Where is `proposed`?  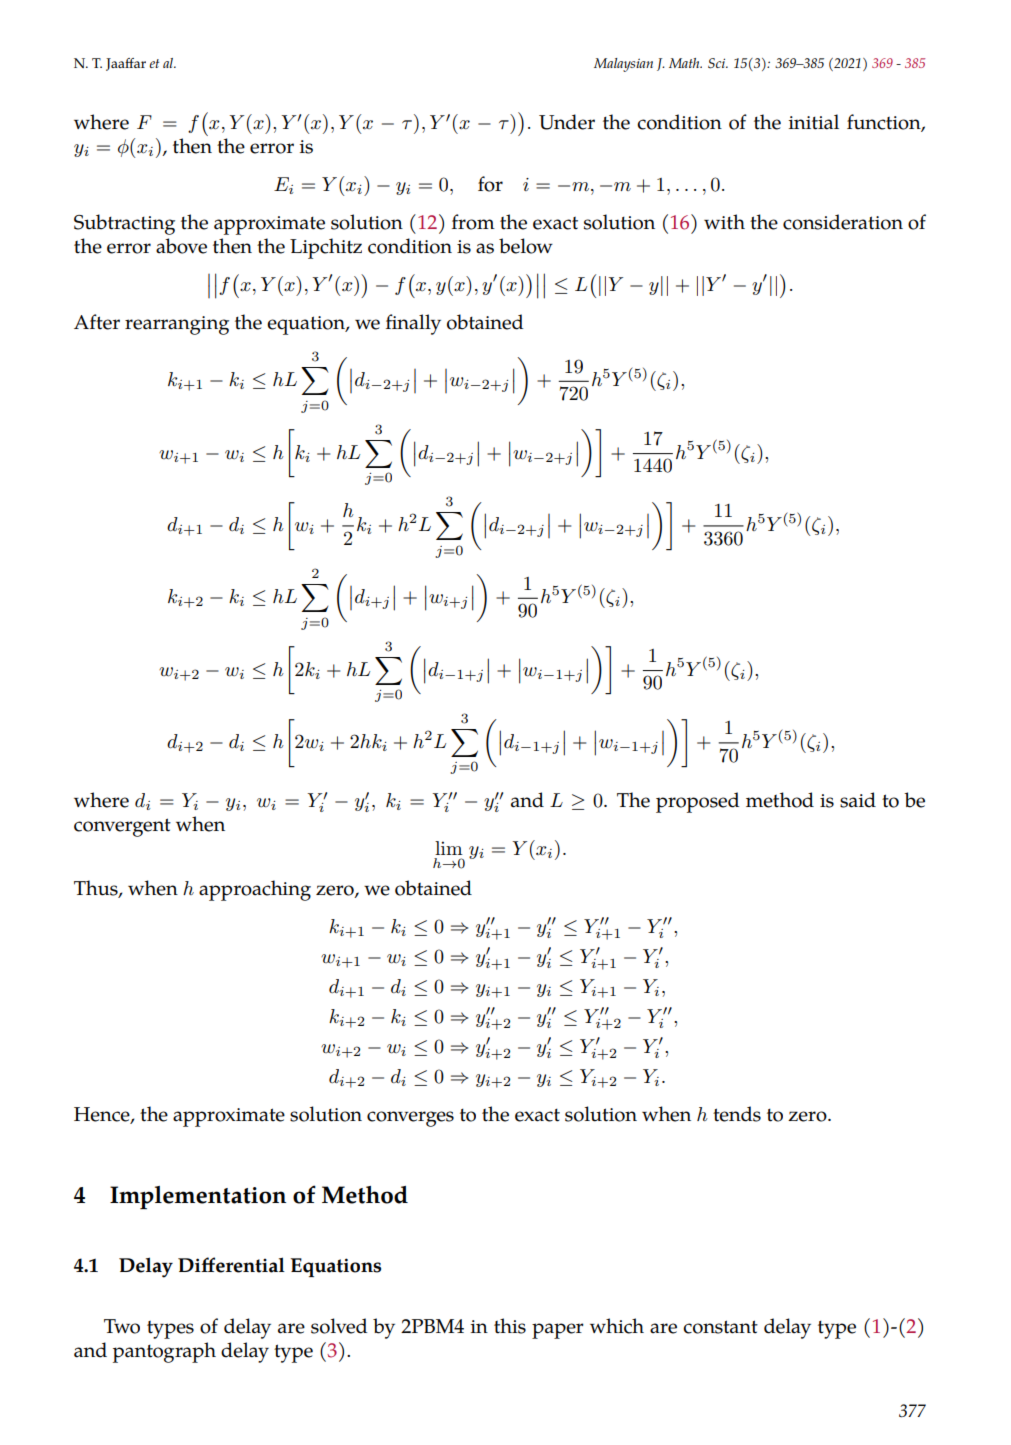
proposed is located at coordinates (697, 802).
